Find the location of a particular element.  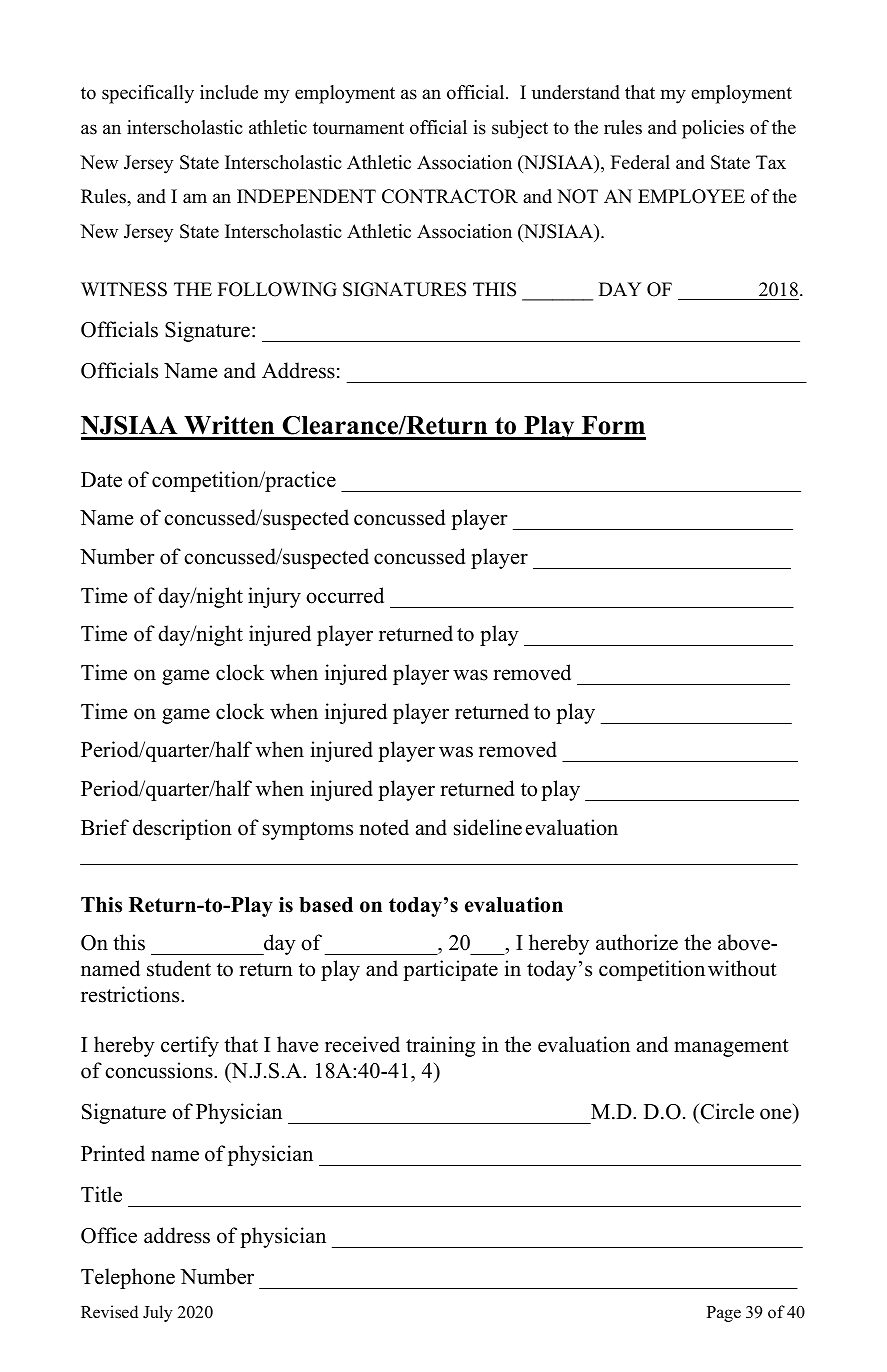

July is located at coordinates (158, 1313).
